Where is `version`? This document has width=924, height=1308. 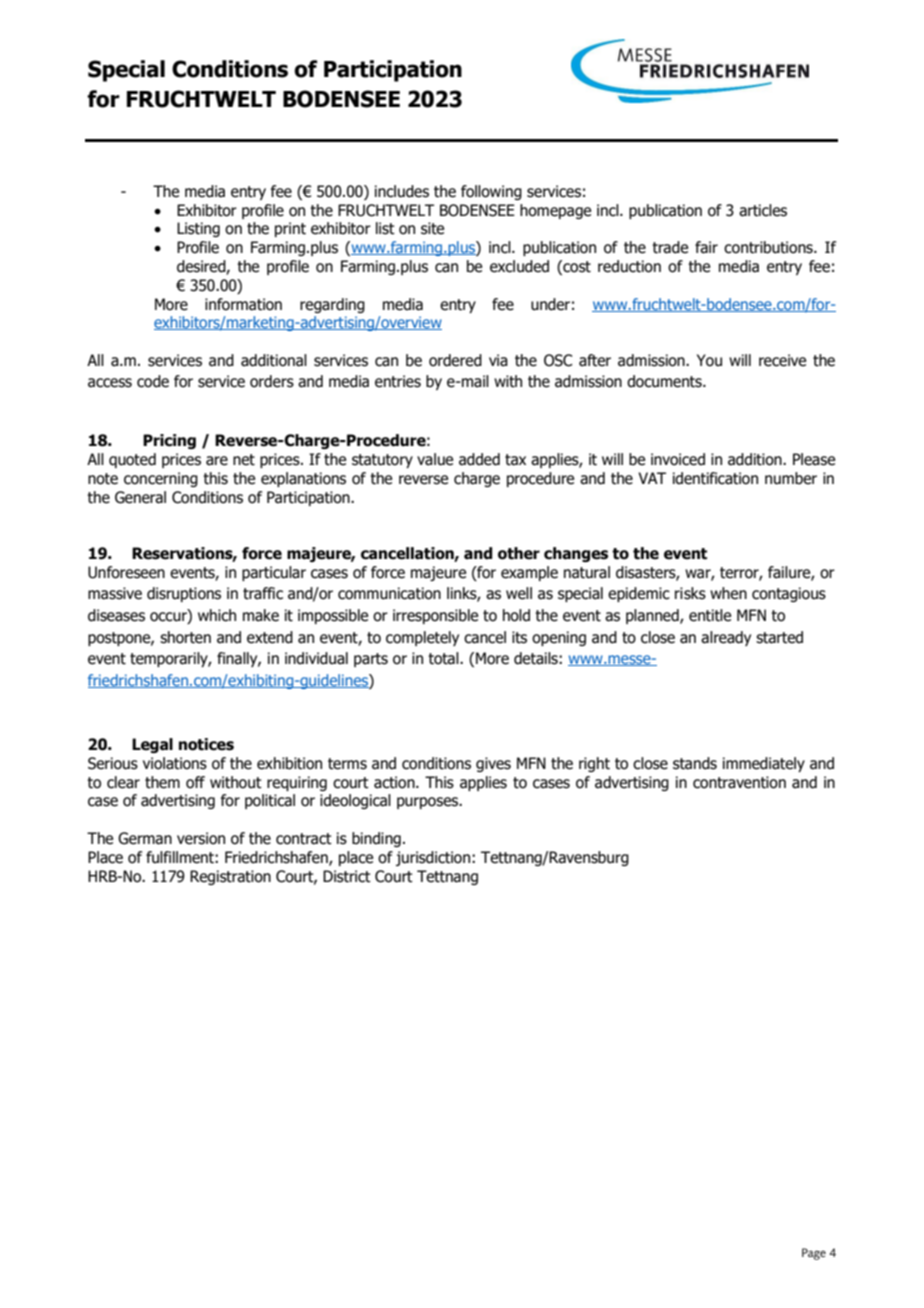 version is located at coordinates (201, 838).
